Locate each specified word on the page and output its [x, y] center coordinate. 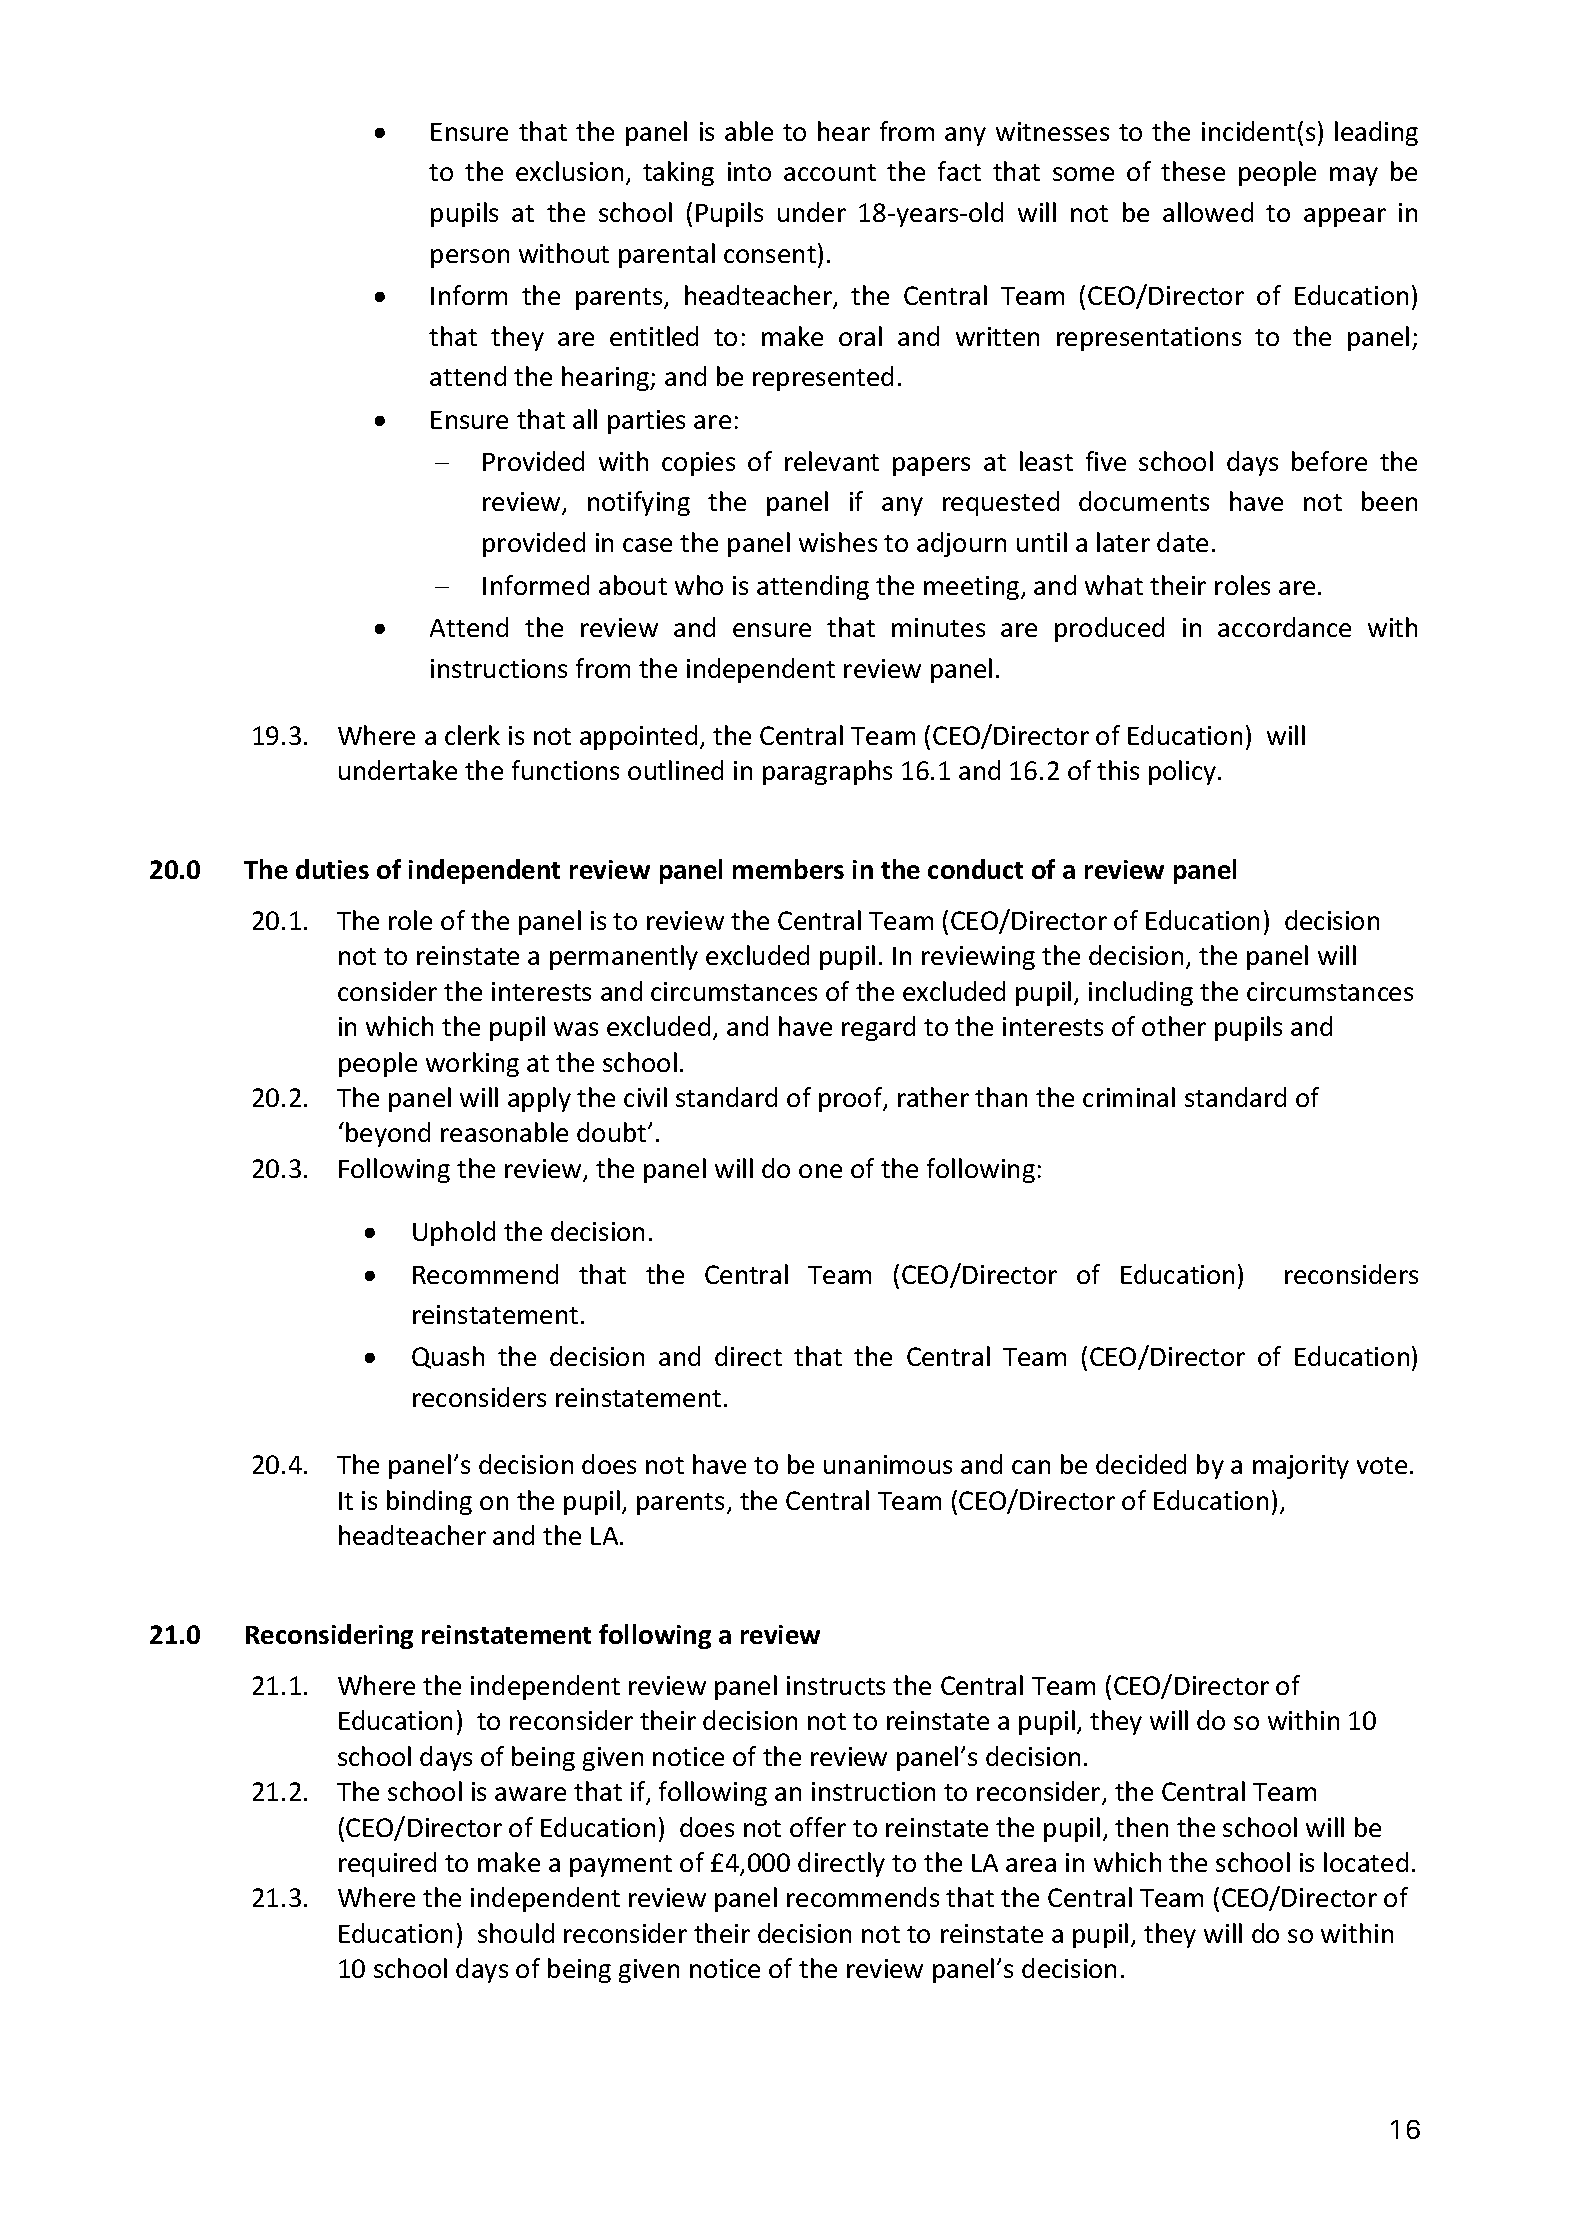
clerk [472, 735]
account [830, 172]
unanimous [888, 1464]
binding [429, 1502]
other [1174, 1026]
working [472, 1064]
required [387, 1864]
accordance [1284, 627]
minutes [938, 627]
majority [1301, 1467]
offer [818, 1827]
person [470, 258]
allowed [1208, 212]
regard [878, 1028]
